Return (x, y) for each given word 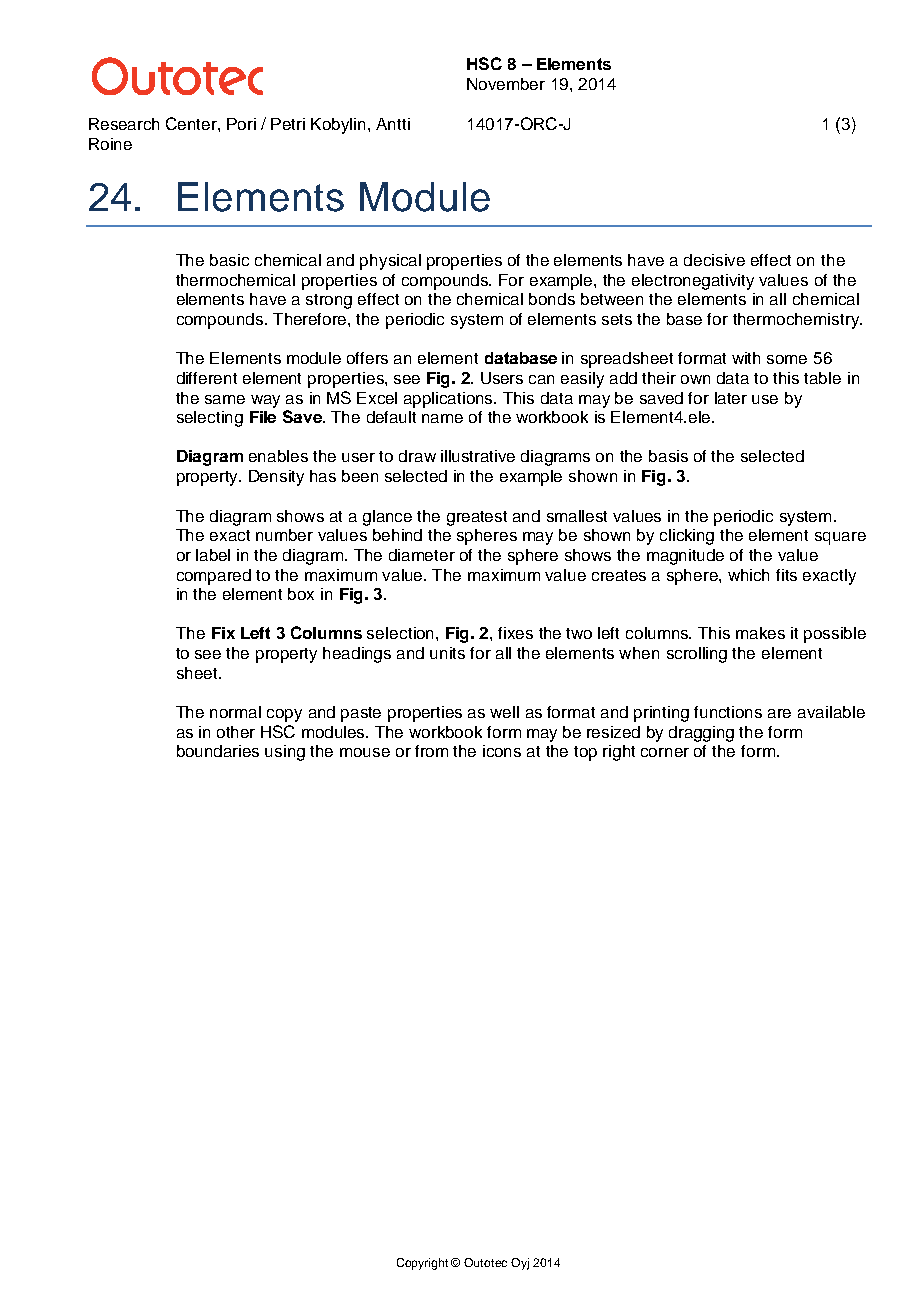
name (442, 418)
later (731, 398)
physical (390, 262)
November (506, 84)
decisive (714, 260)
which (748, 575)
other (236, 732)
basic (229, 260)
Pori (241, 124)
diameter (422, 555)
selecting (210, 419)
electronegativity (693, 282)
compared (214, 577)
